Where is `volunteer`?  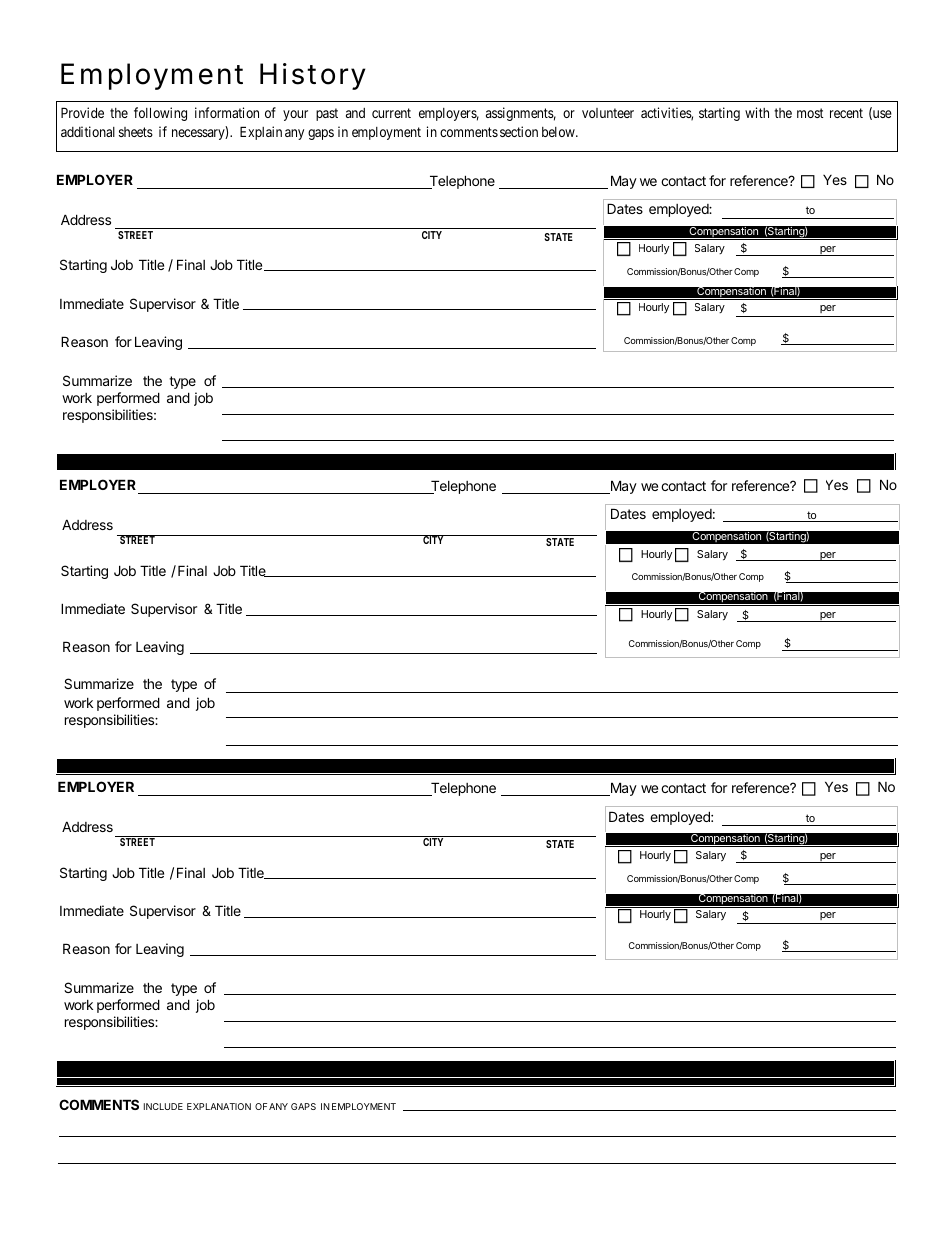 volunteer is located at coordinates (608, 113).
